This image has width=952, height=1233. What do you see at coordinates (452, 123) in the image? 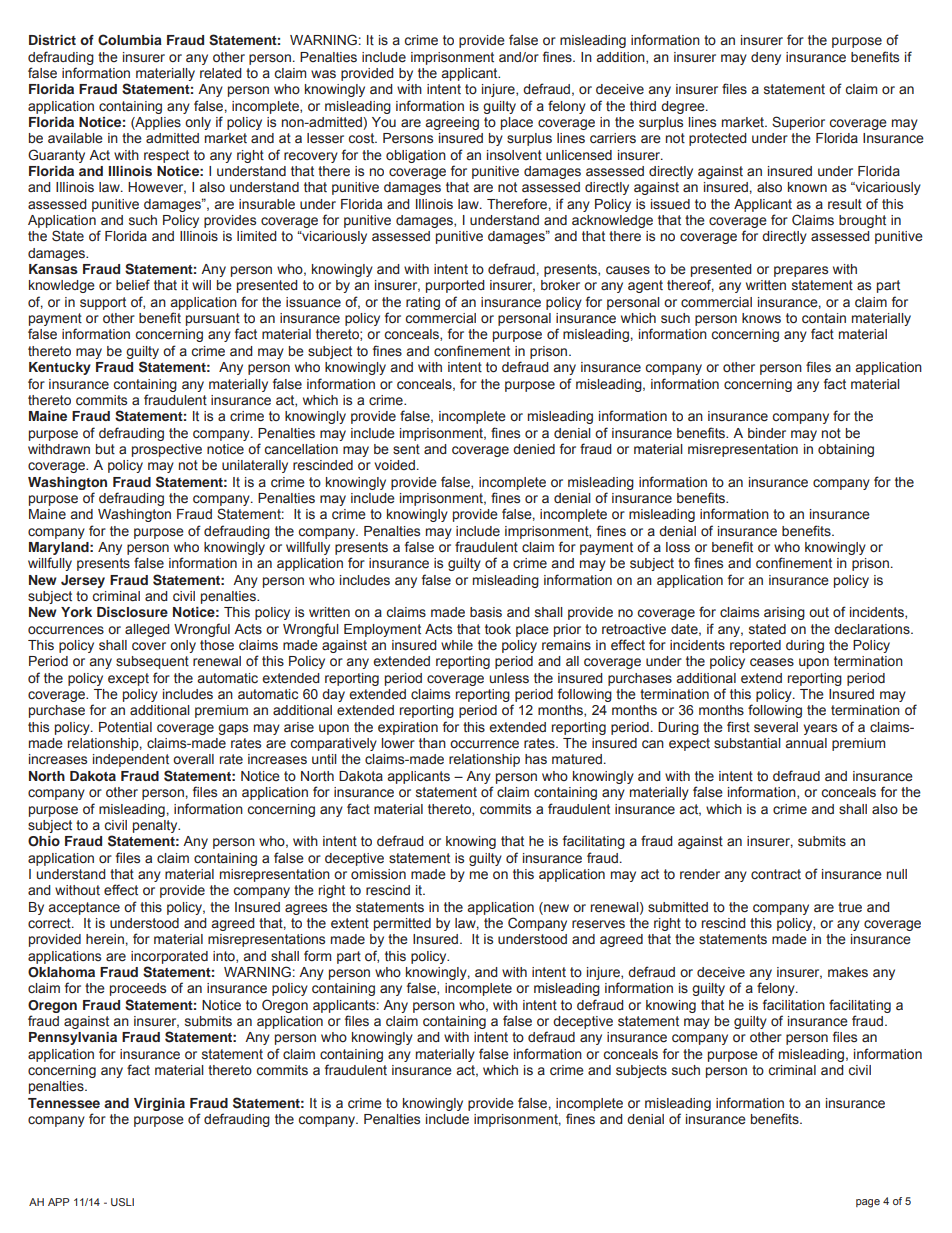
I see `agreeing` at bounding box center [452, 123].
